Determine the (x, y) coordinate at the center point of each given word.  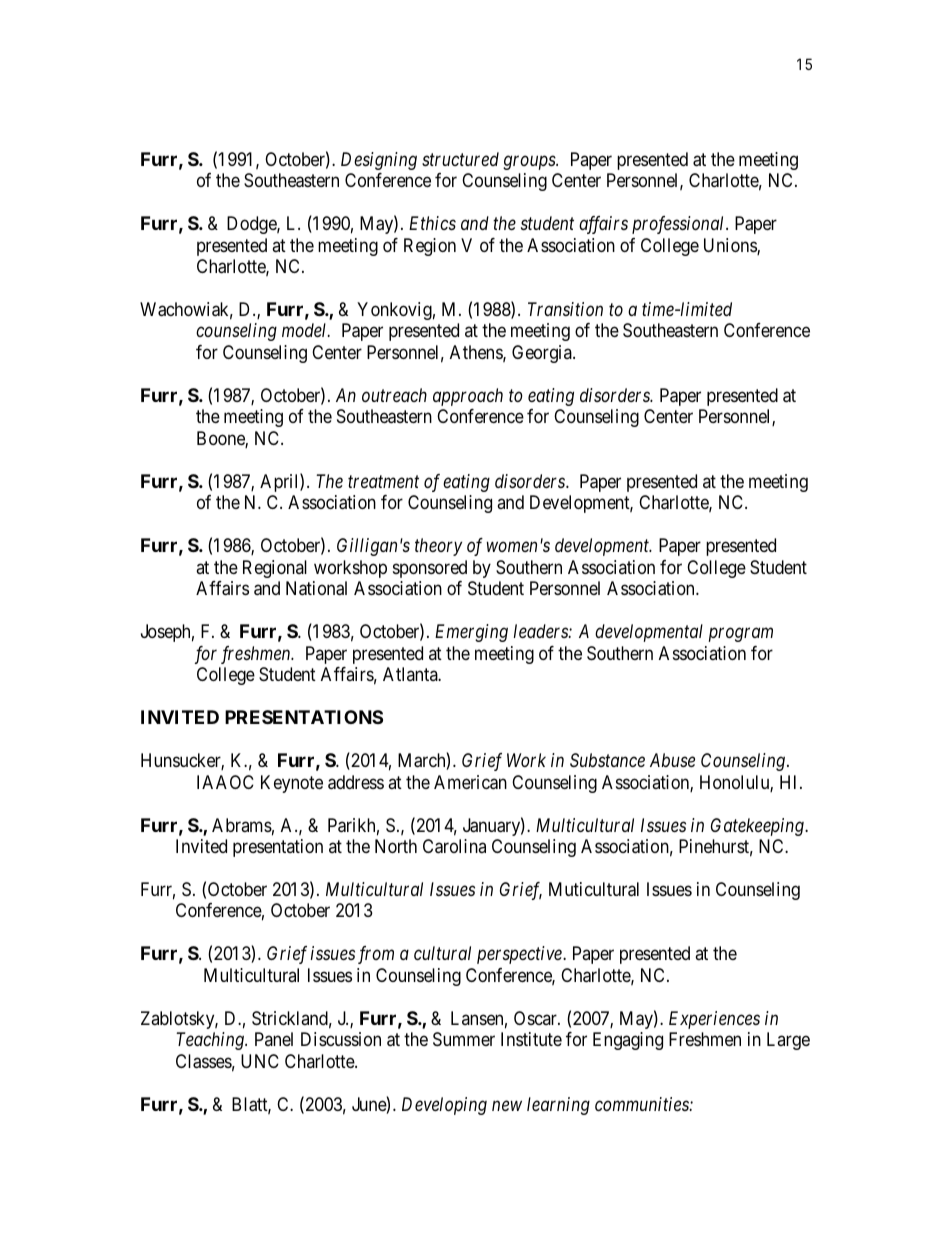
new (507, 1106)
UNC (260, 1061)
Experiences (714, 1020)
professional (679, 225)
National (316, 588)
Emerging (471, 633)
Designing (379, 161)
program (741, 635)
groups (530, 162)
